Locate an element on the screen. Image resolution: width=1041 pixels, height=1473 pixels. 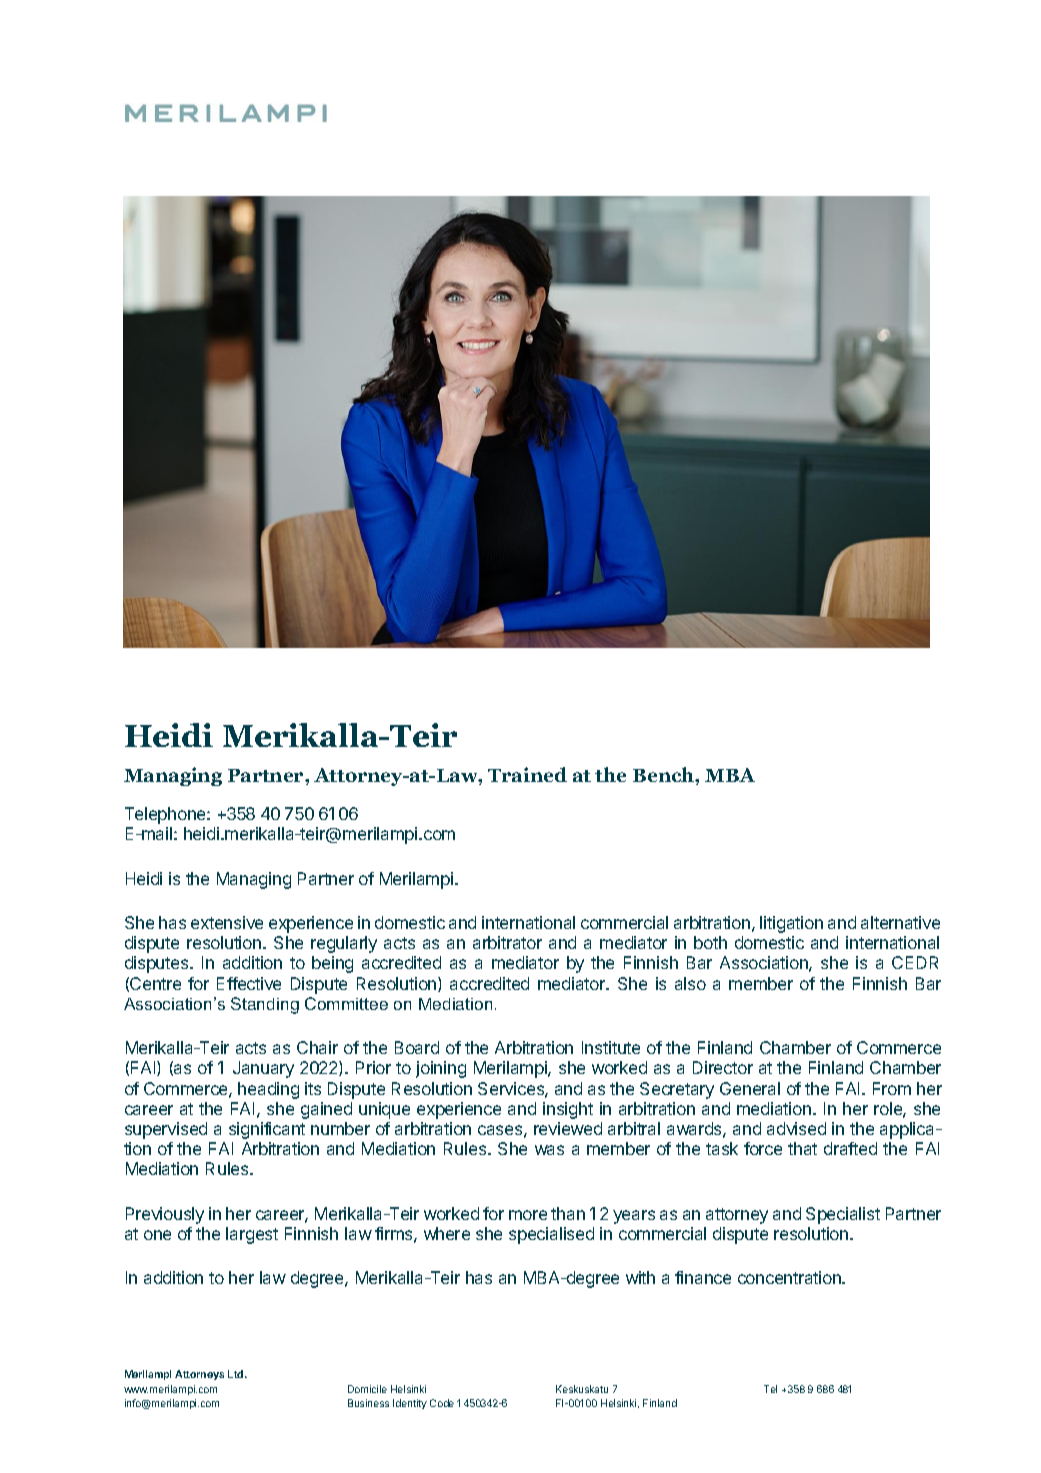
arbitrator is located at coordinates (507, 942).
